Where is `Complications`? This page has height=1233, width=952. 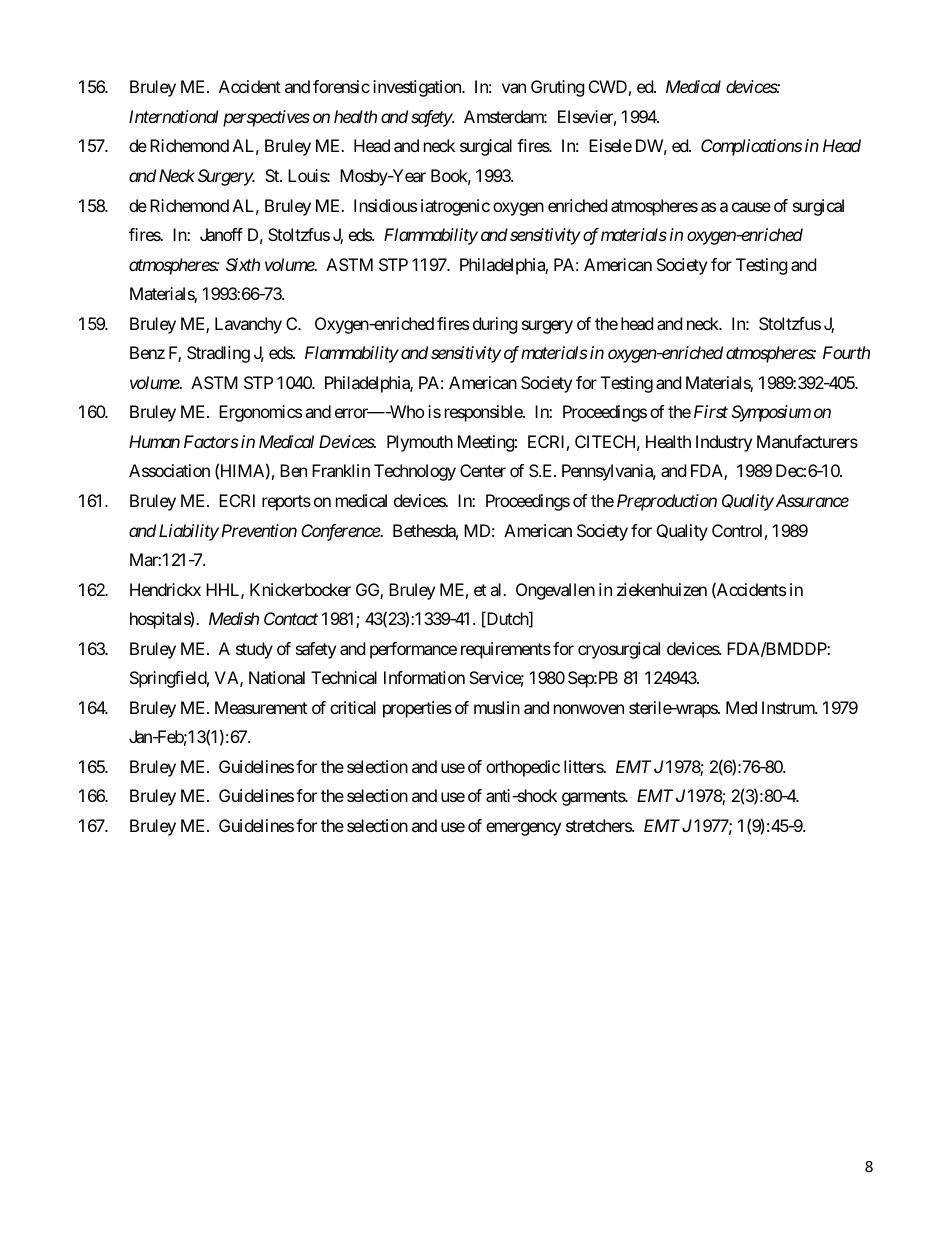 Complications is located at coordinates (751, 147).
